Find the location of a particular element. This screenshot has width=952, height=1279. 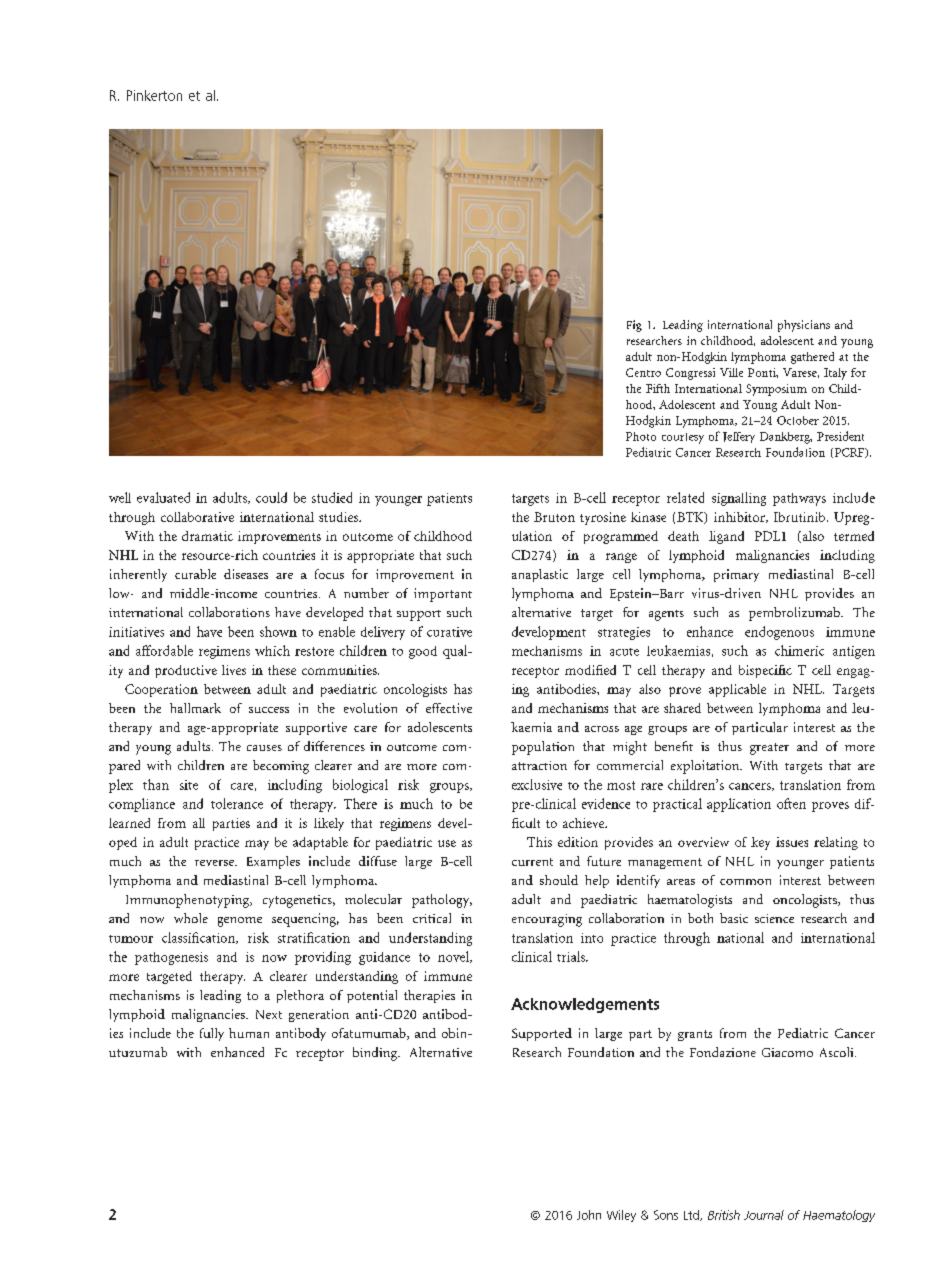

Fig is located at coordinates (634, 326).
